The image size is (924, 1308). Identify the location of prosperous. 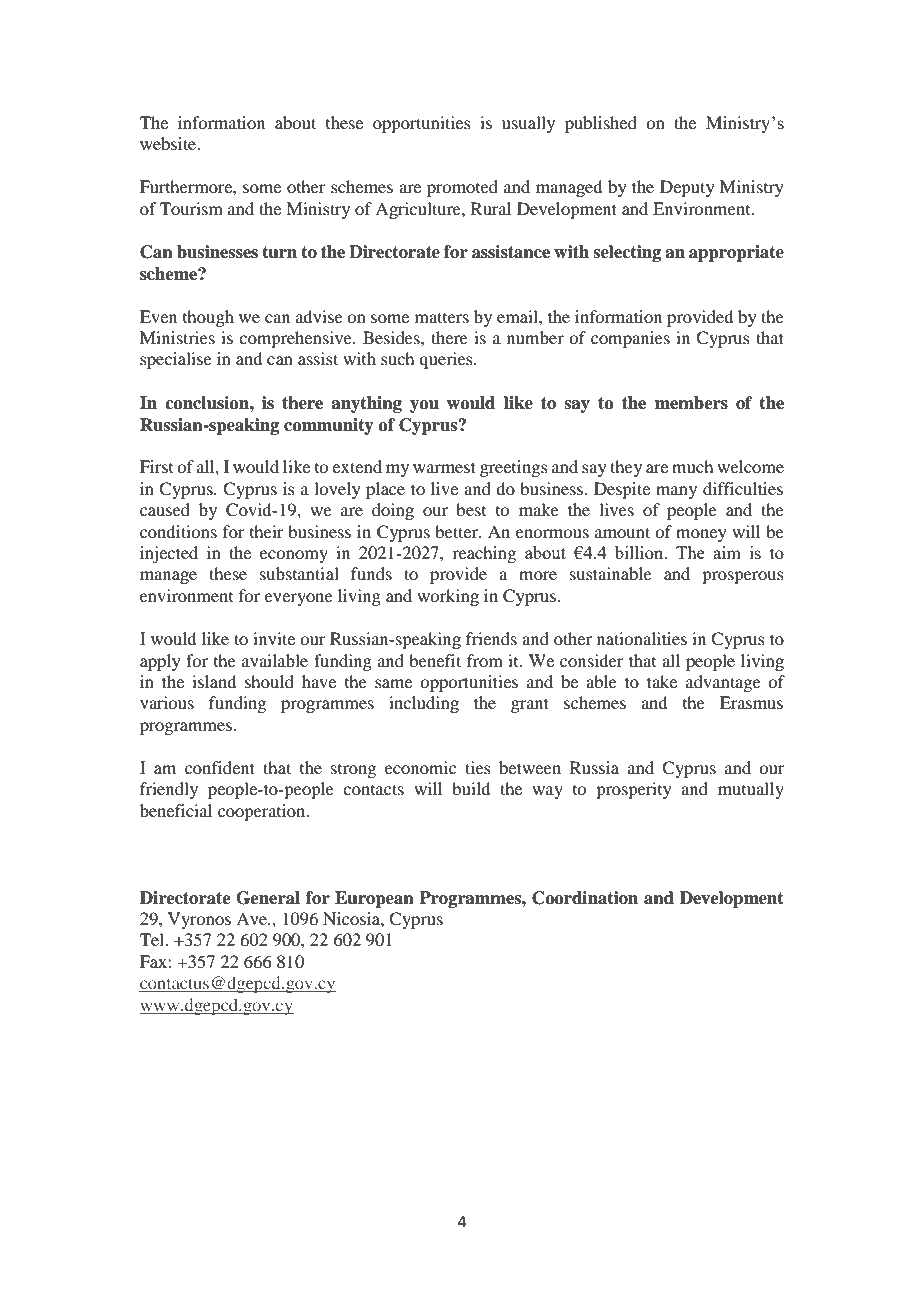
(743, 577).
